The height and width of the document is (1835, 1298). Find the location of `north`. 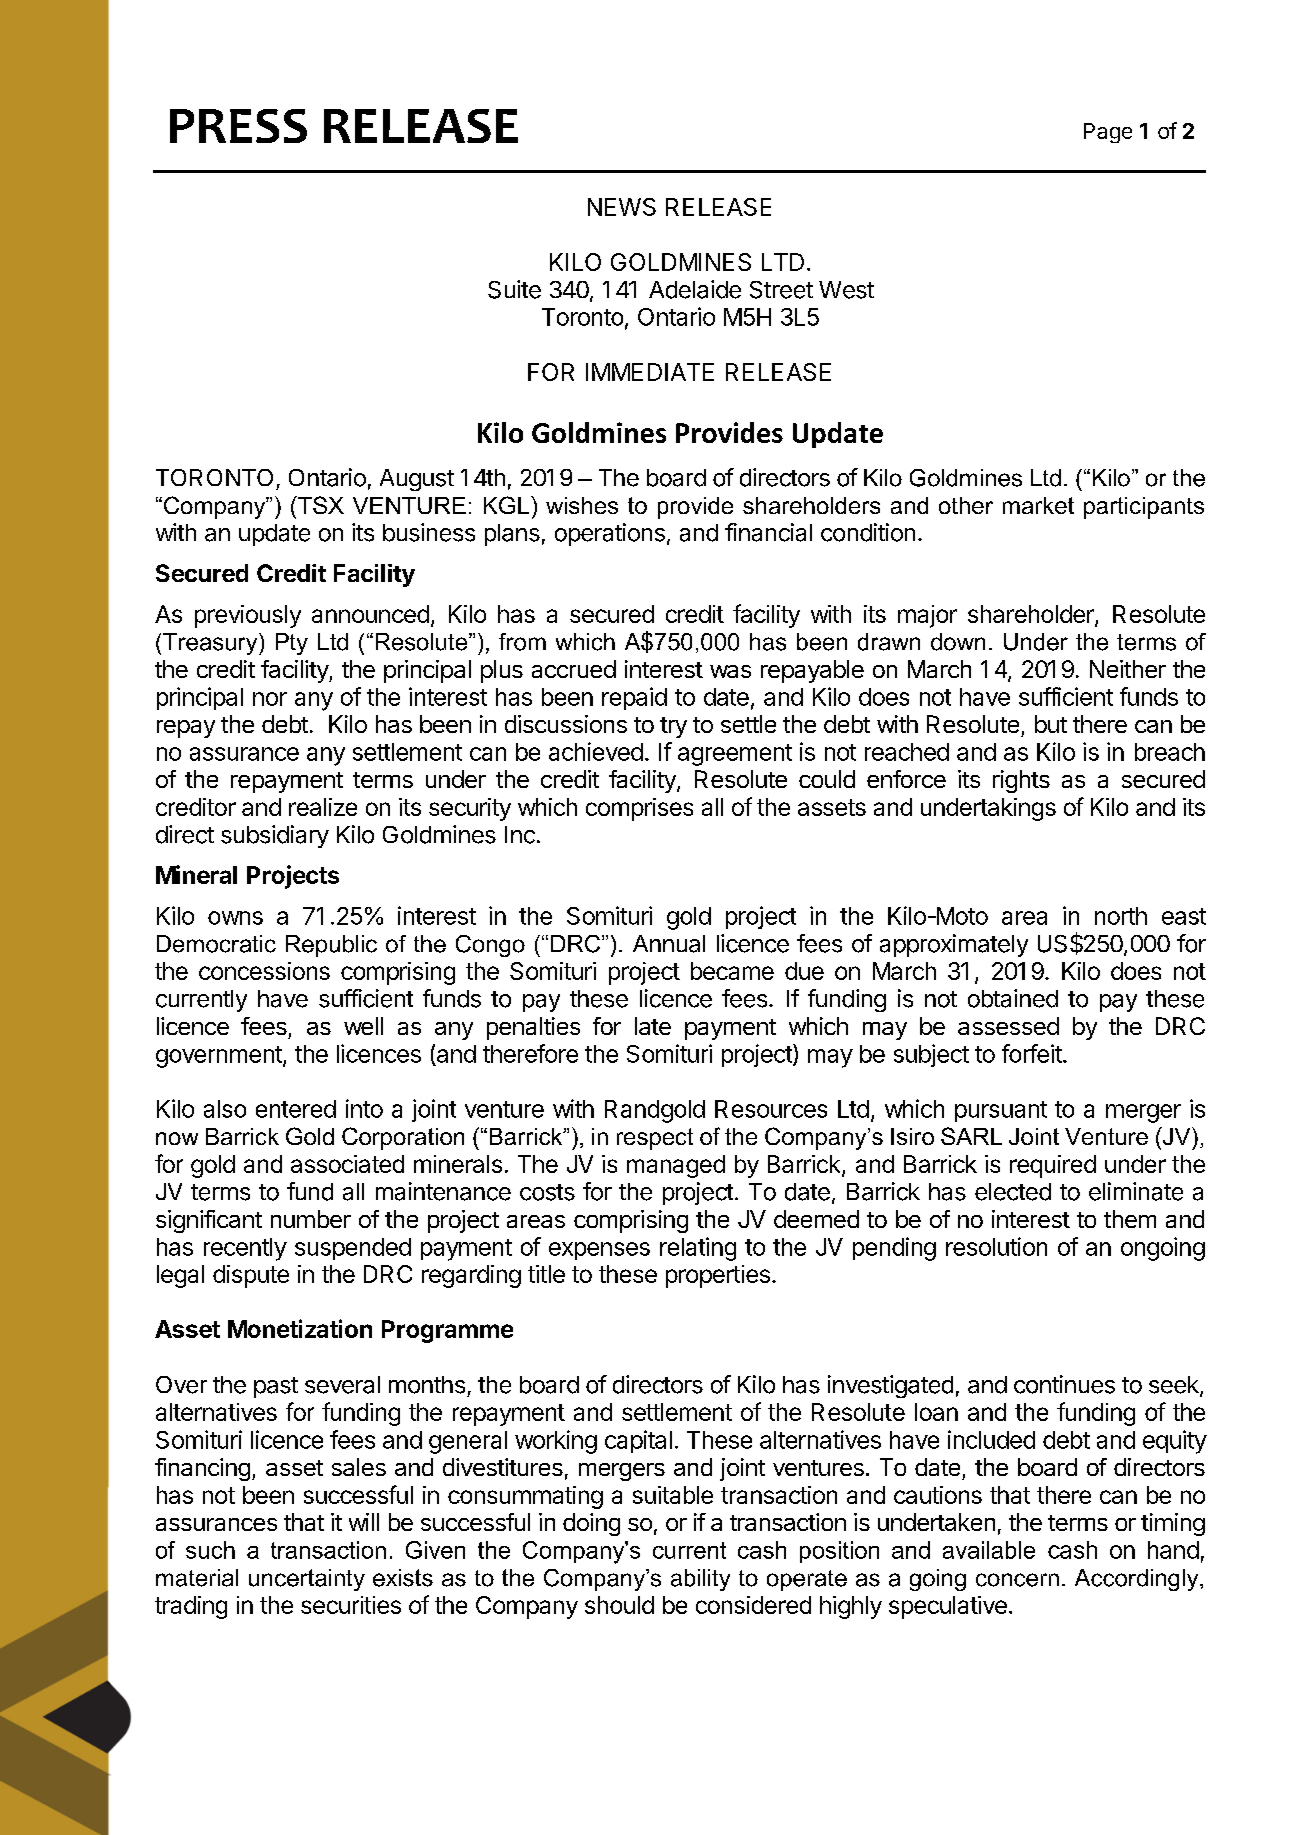

north is located at coordinates (1121, 916).
